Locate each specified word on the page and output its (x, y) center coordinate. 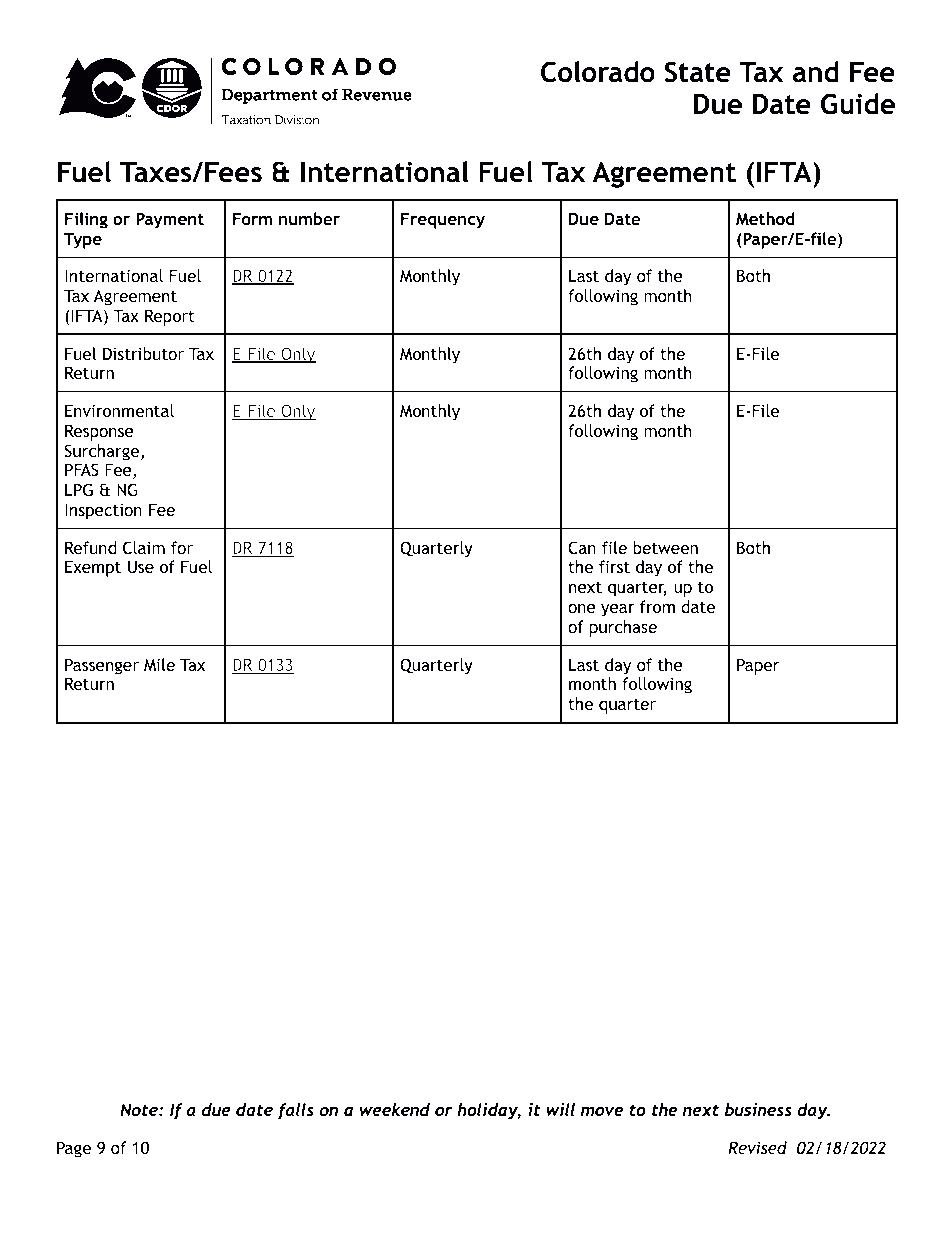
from (657, 606)
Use (141, 566)
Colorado (598, 72)
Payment (170, 220)
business (758, 1109)
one (582, 608)
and (815, 72)
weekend (394, 1109)
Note (140, 1109)
